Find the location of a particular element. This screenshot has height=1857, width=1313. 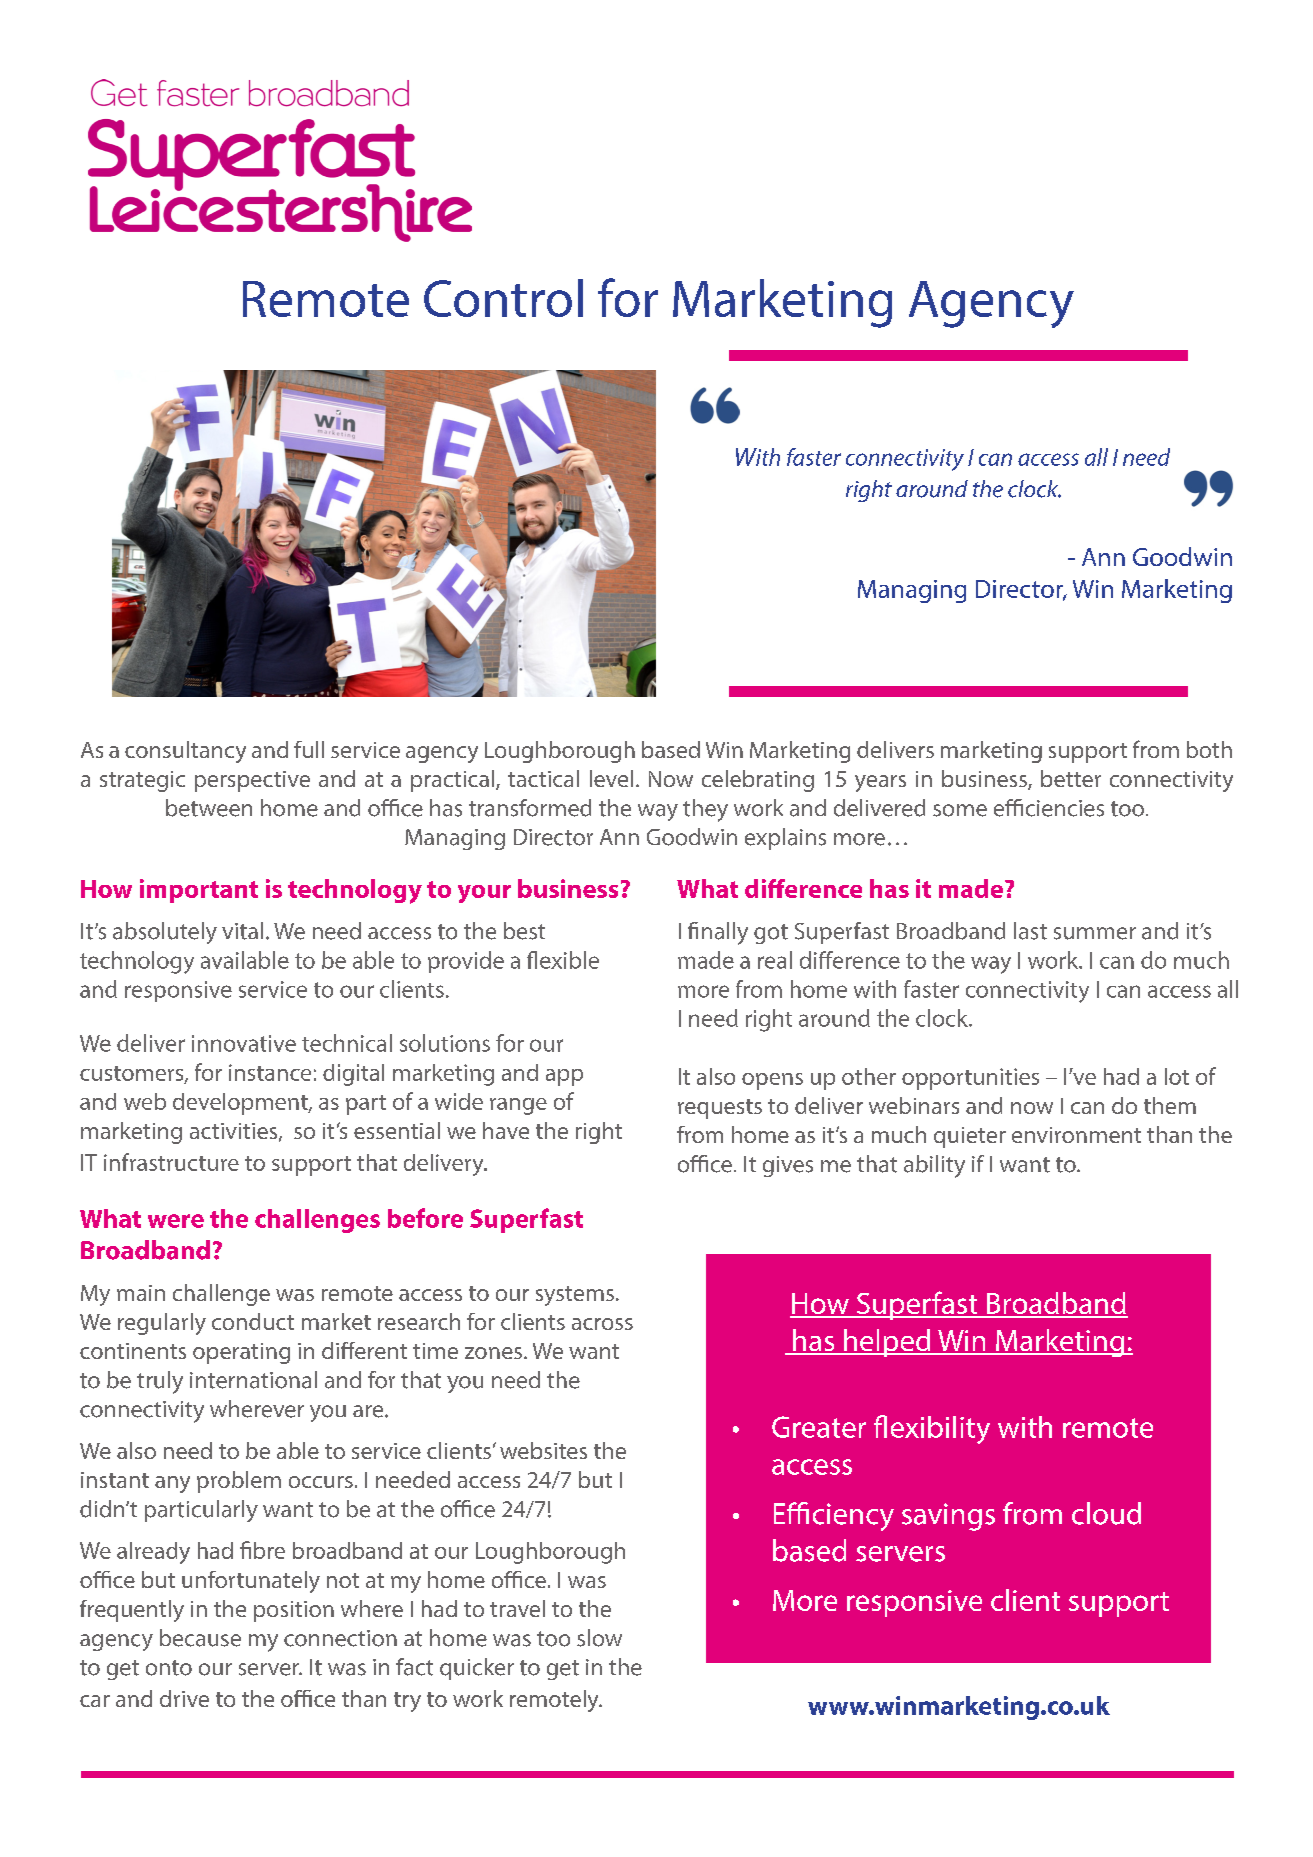

systems is located at coordinates (575, 1296).
